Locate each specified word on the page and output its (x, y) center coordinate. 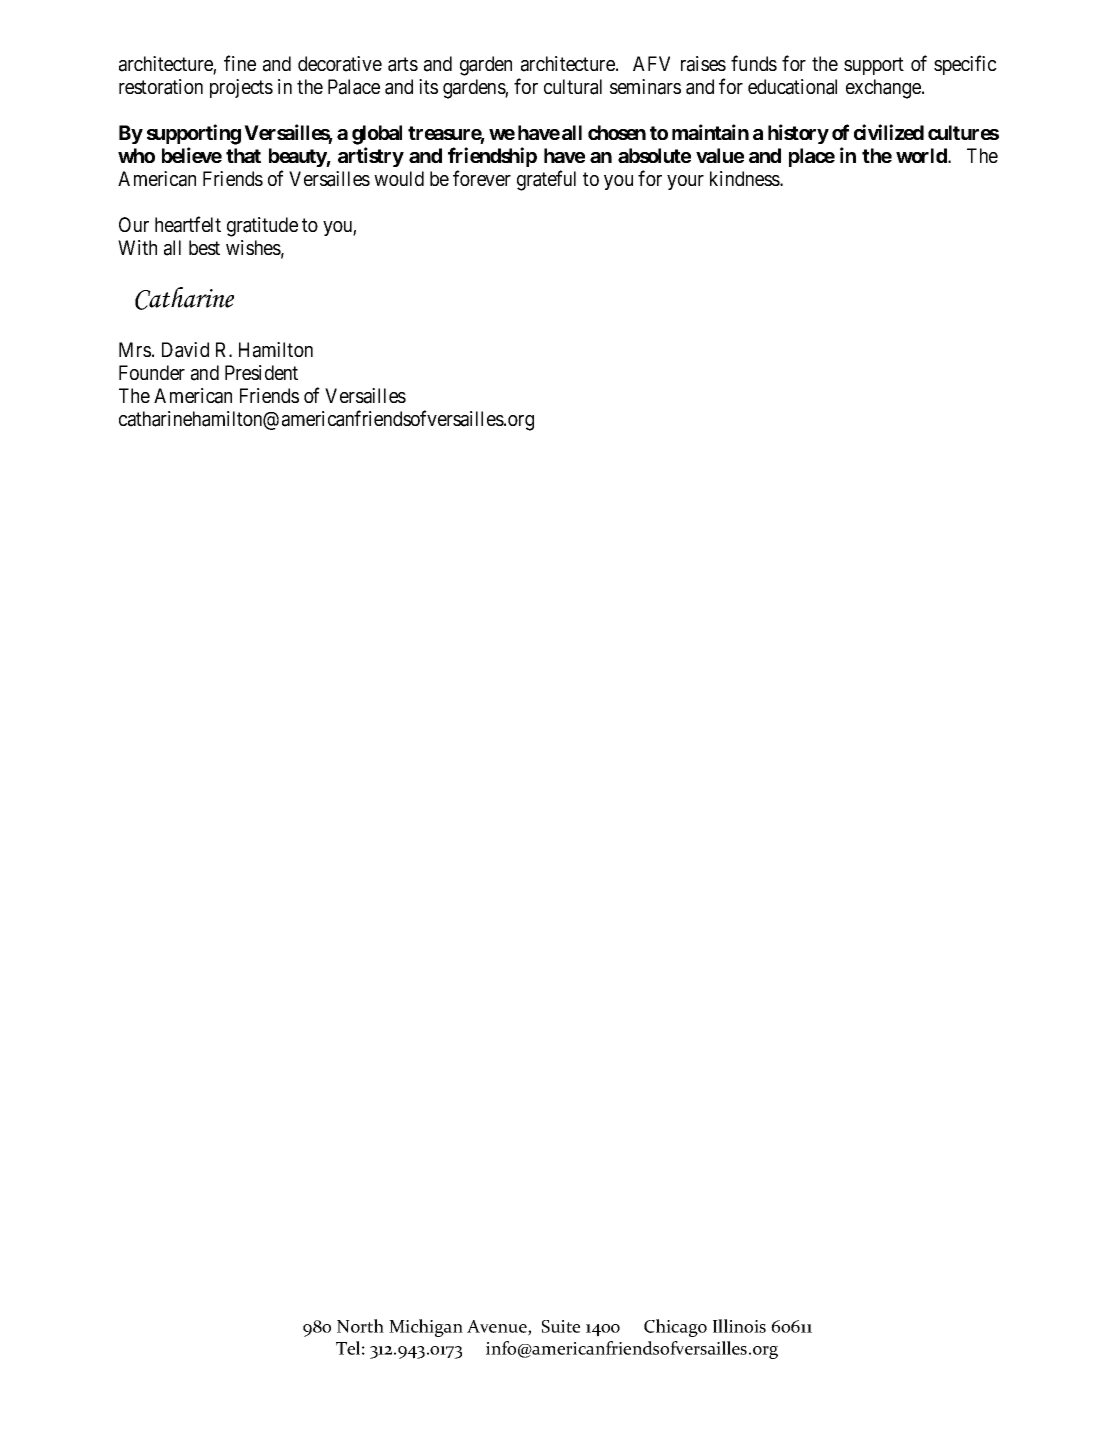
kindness (745, 178)
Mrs (135, 349)
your (685, 182)
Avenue (498, 1327)
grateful (546, 180)
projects (241, 88)
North (360, 1326)
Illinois (739, 1326)
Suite (561, 1326)
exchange (884, 89)
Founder (152, 372)
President (261, 372)
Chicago (675, 1328)
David (185, 350)
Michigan (426, 1328)
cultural (573, 87)
